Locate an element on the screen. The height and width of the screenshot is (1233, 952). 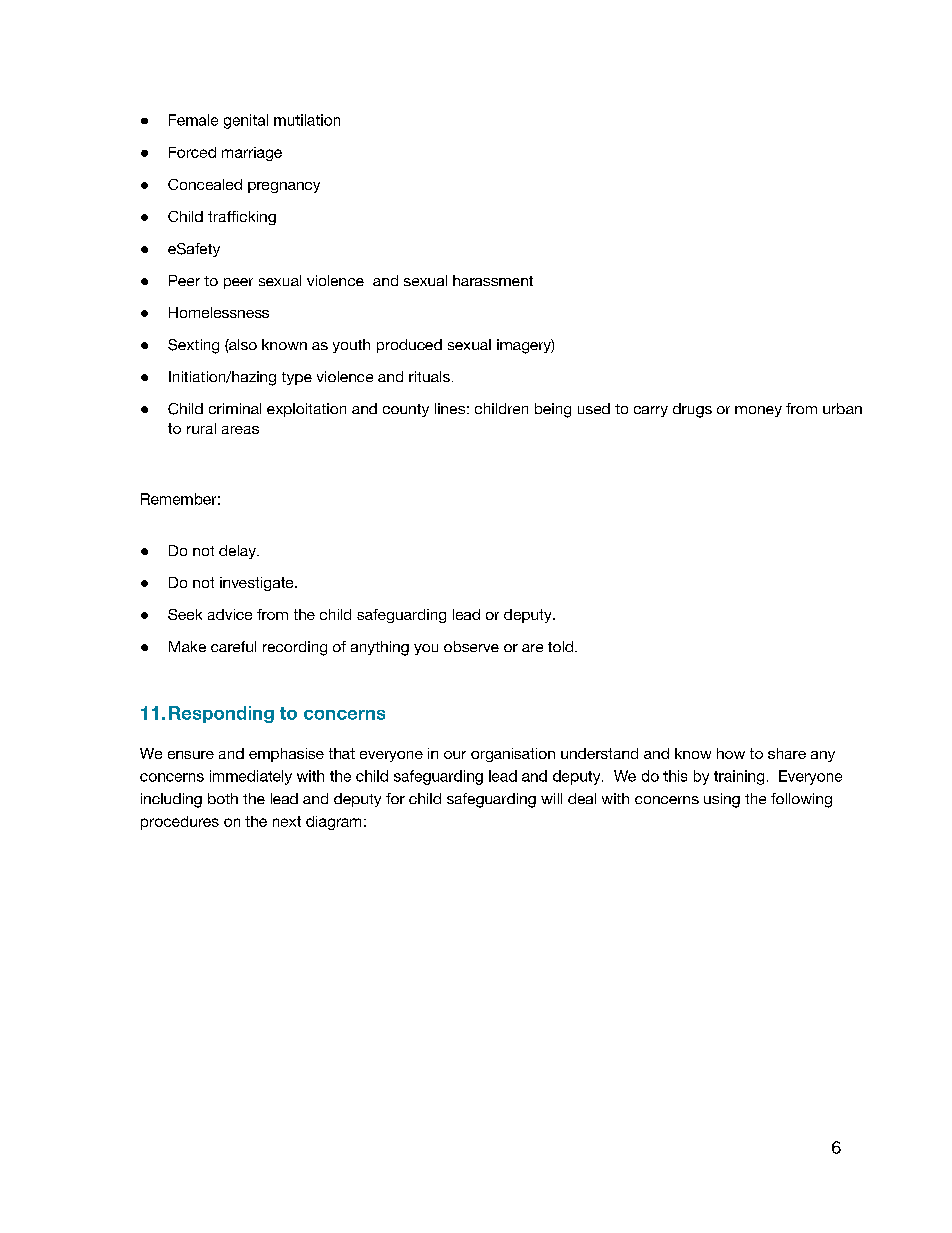
will is located at coordinates (551, 798).
